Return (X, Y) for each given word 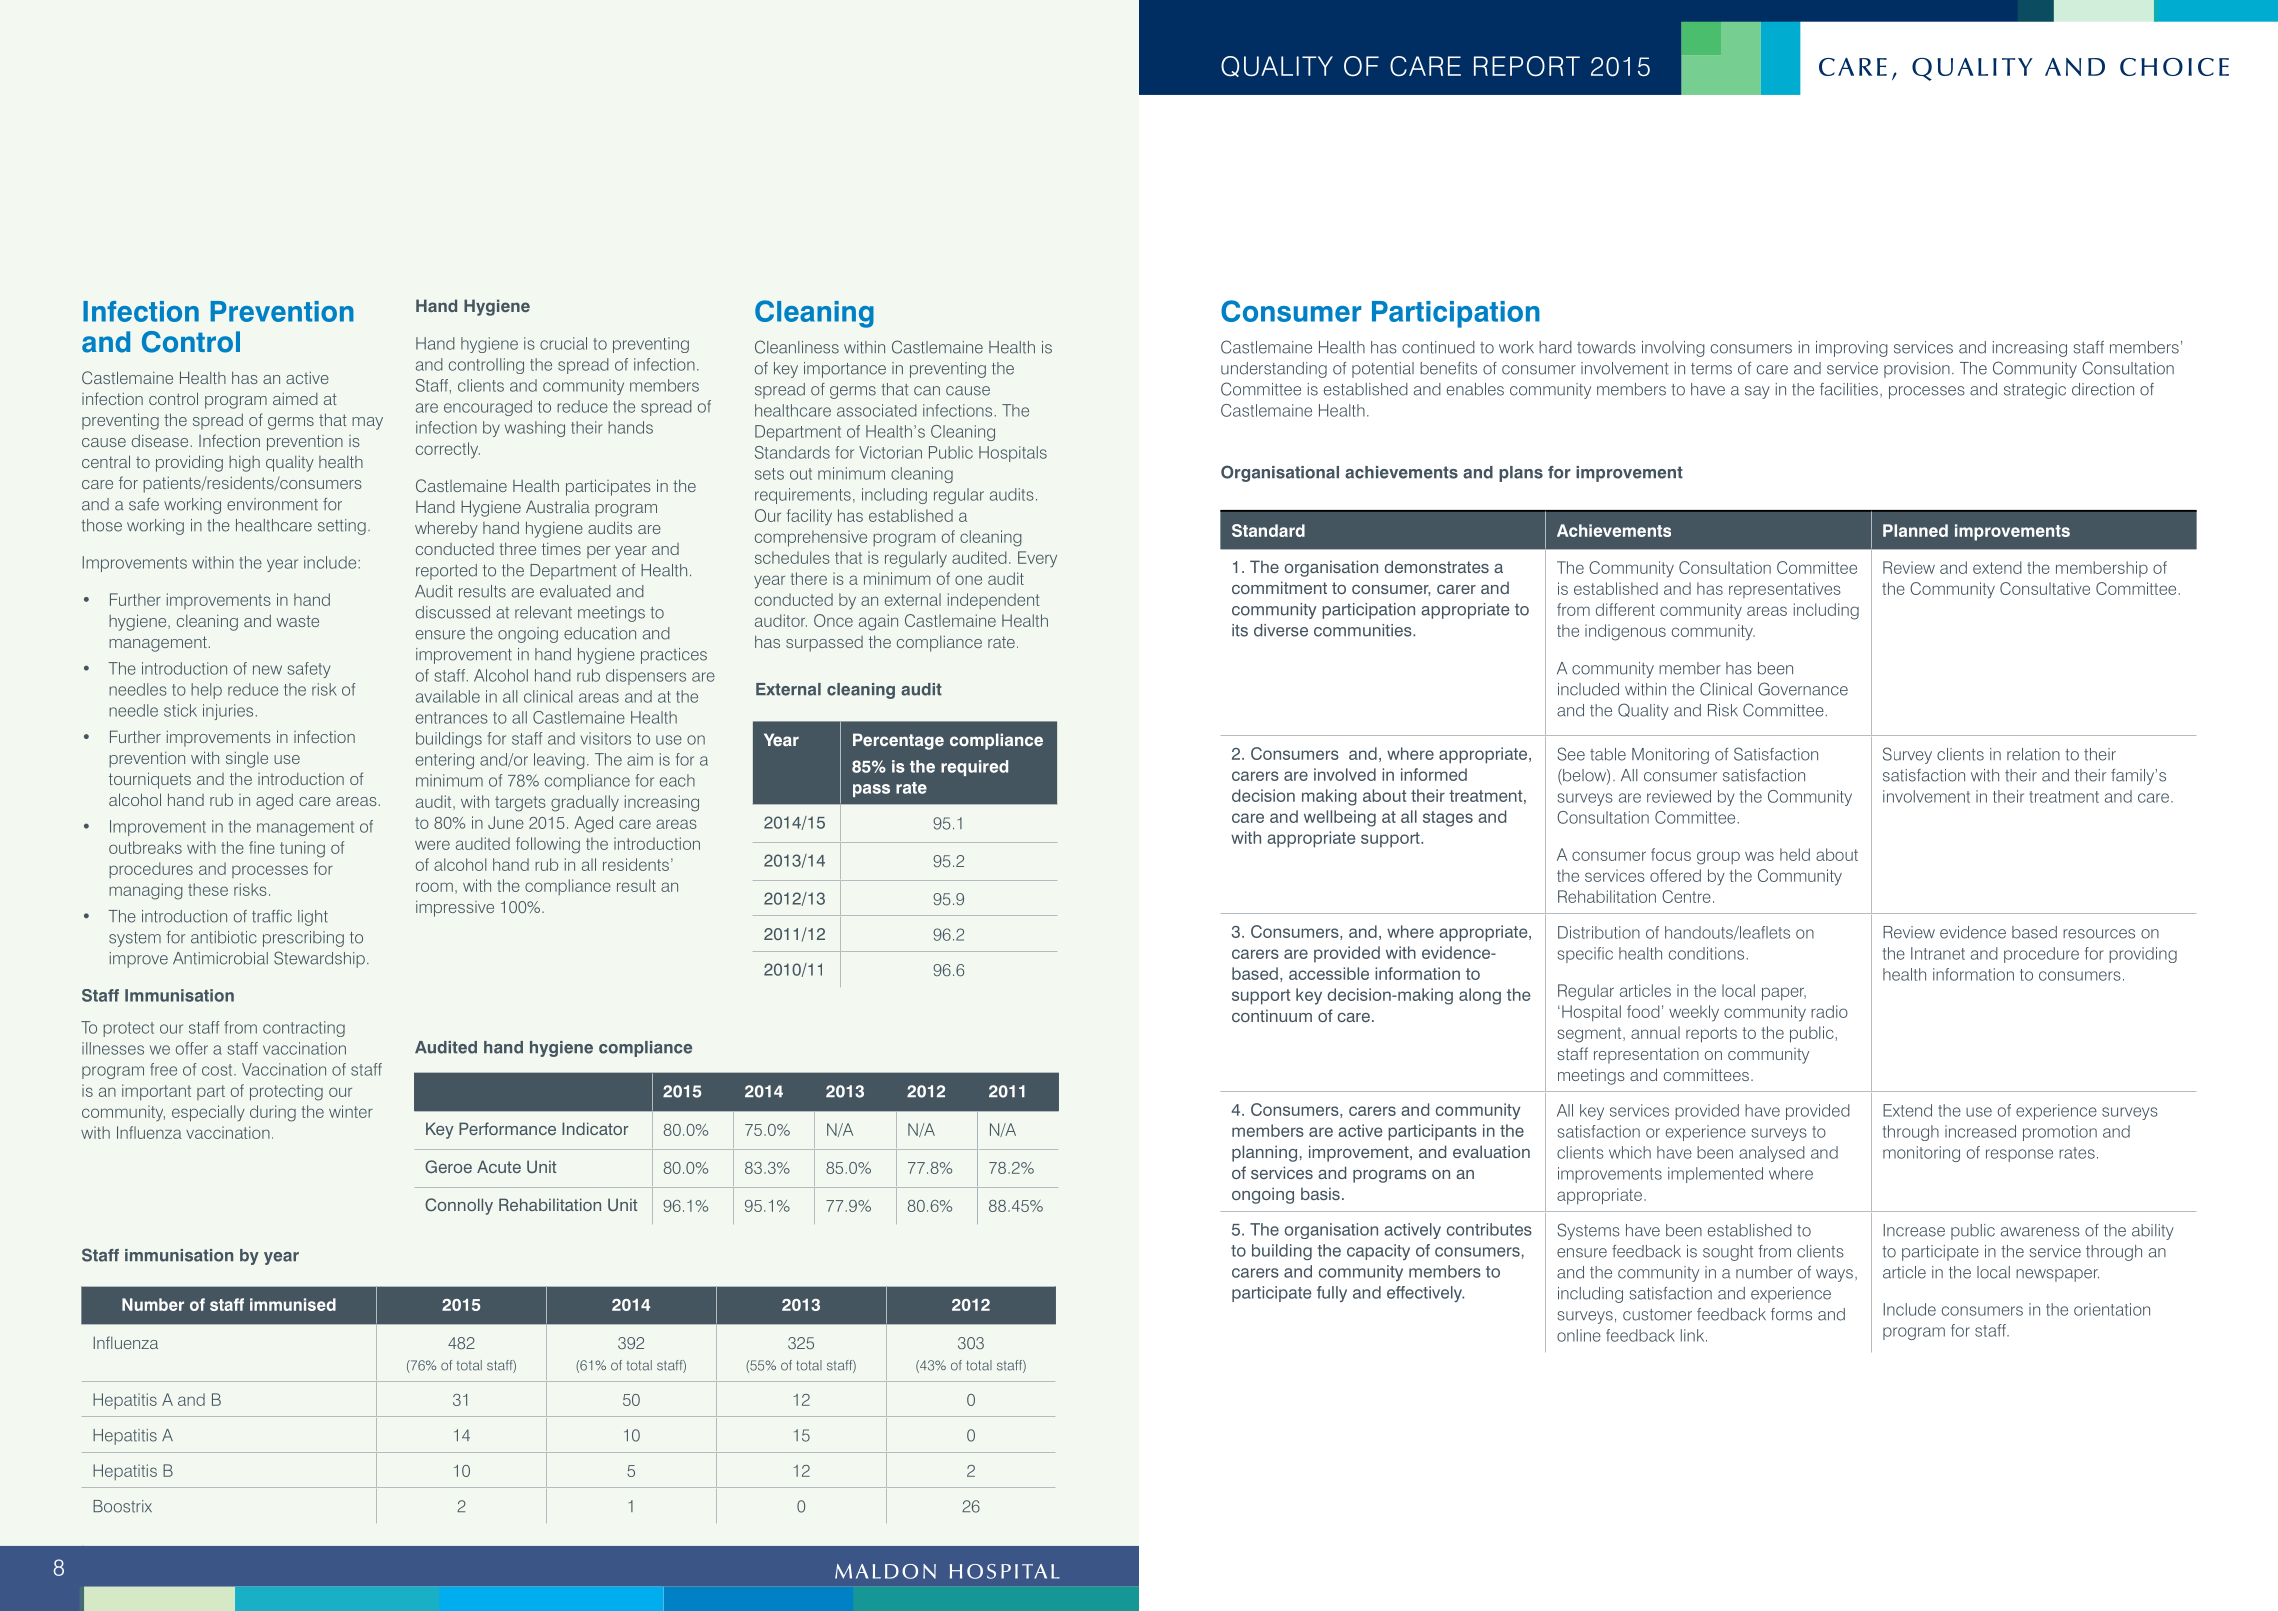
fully (1332, 1294)
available (448, 696)
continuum (1272, 1015)
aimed (295, 399)
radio (1829, 1011)
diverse (1281, 630)
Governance (1803, 689)
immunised (293, 1304)
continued (1438, 347)
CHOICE (2174, 67)
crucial (563, 343)
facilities (1849, 389)
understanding (1274, 370)
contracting (304, 1029)
